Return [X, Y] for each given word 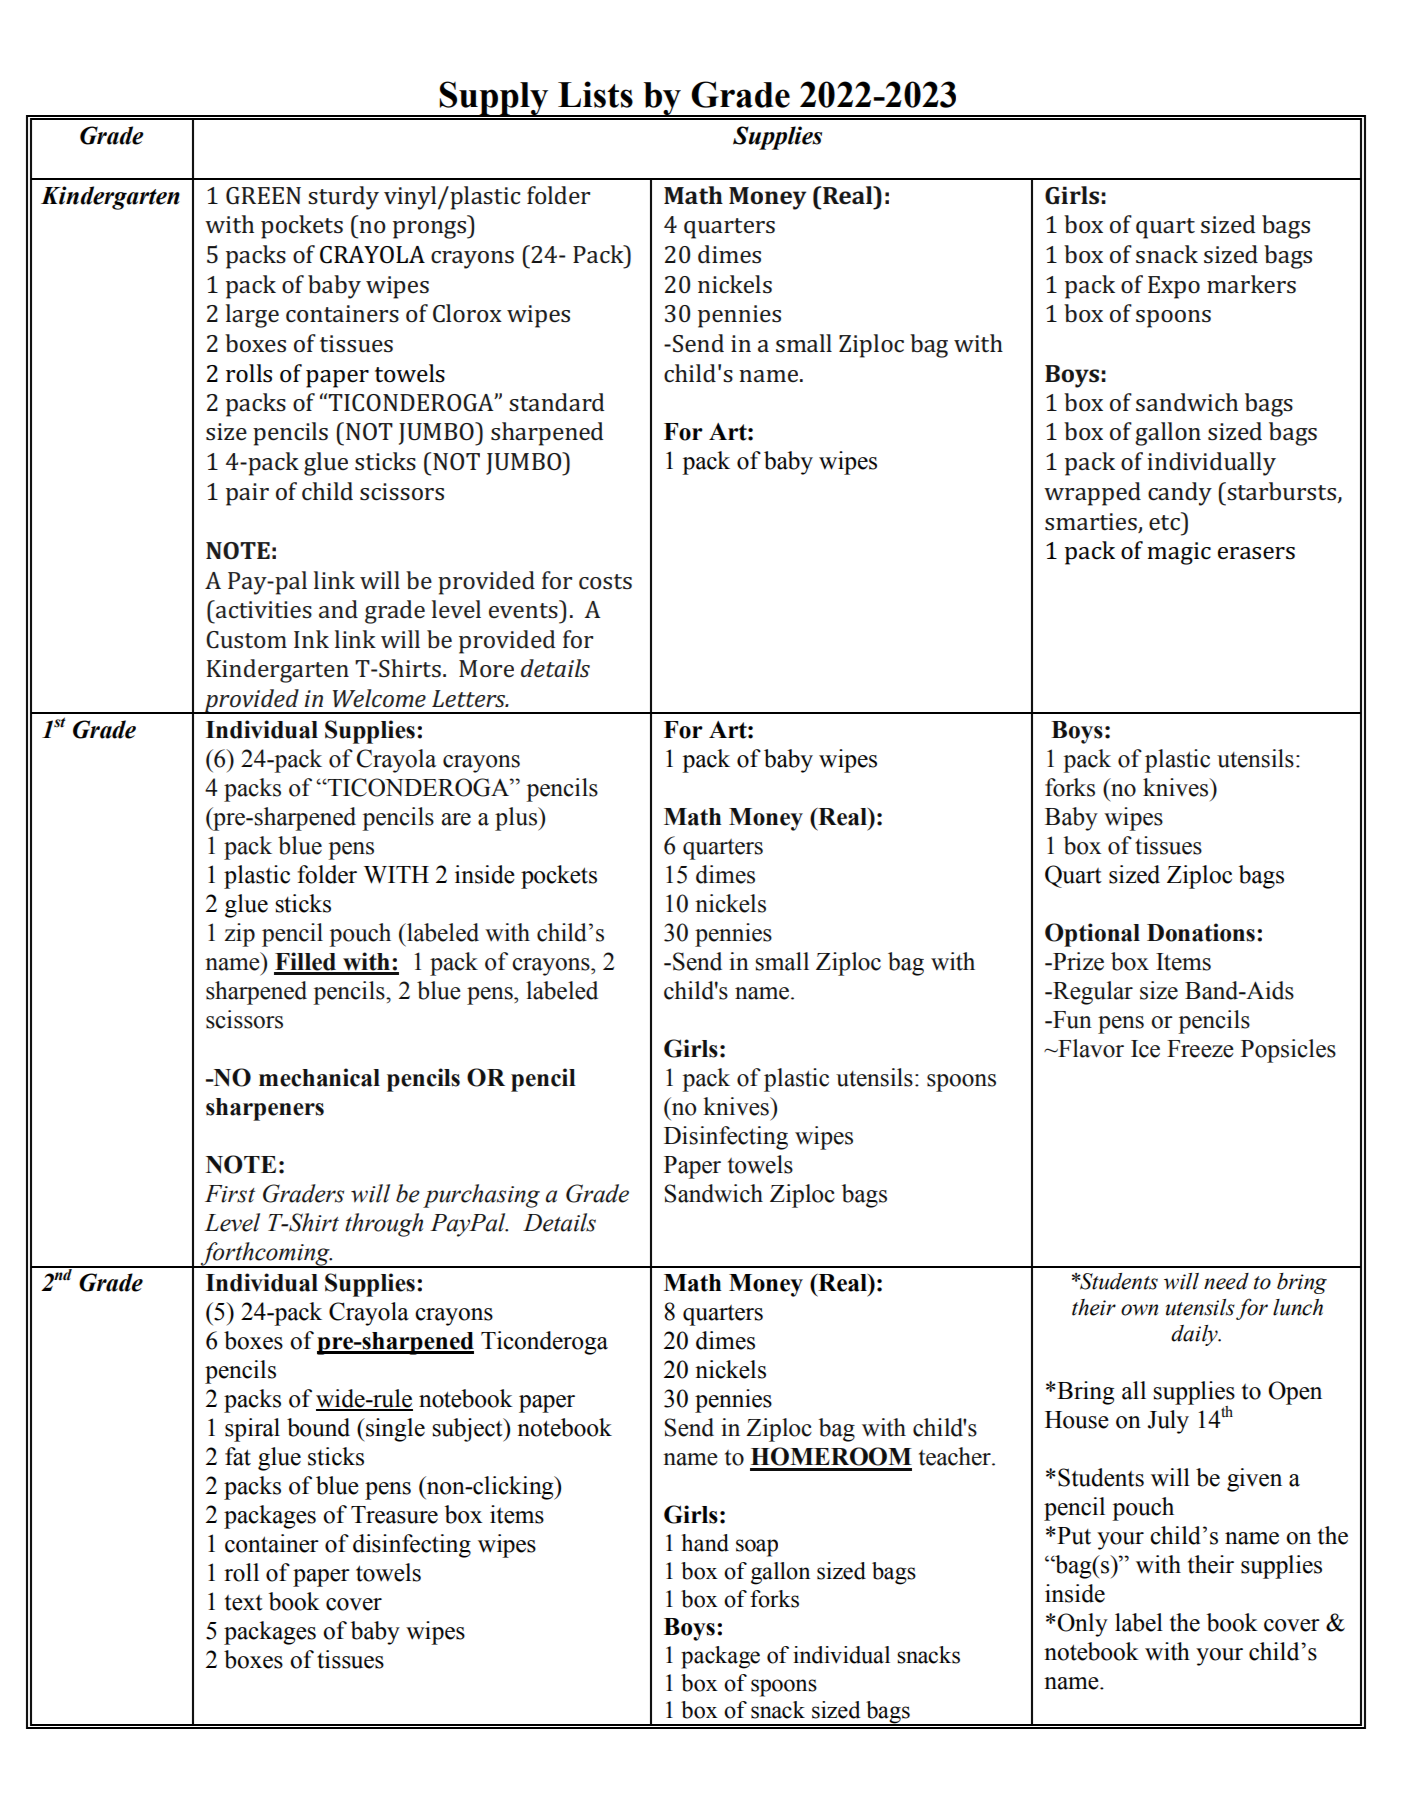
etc [1165, 521]
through [384, 1225]
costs [605, 582]
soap [757, 1548]
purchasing [481, 1196]
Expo [1174, 287]
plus [517, 819]
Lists [595, 94]
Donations [1201, 932]
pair [247, 494]
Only [1082, 1625]
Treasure [394, 1515]
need [1226, 1281]
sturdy [343, 198]
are [456, 819]
